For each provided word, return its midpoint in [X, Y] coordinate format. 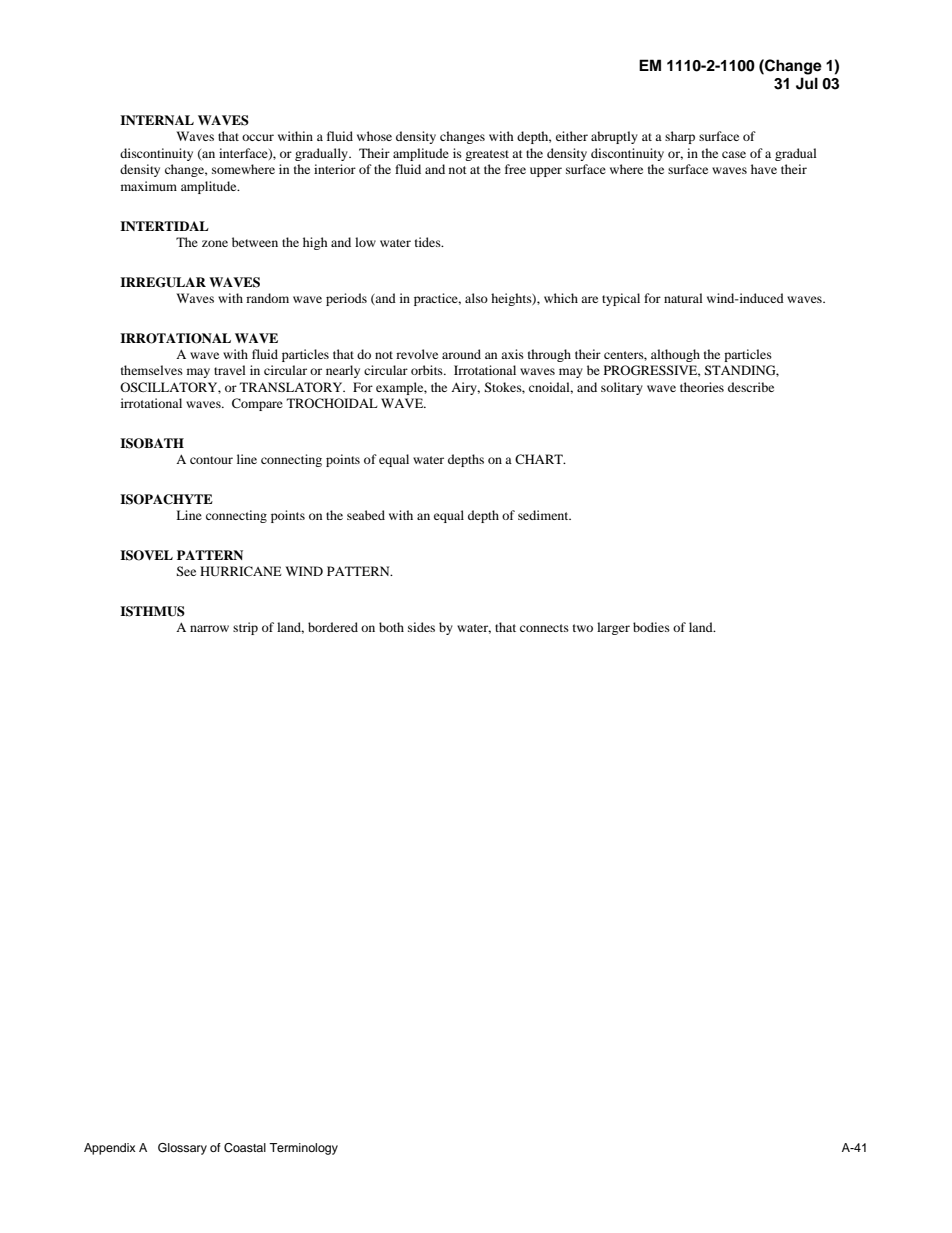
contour [211, 460]
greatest [487, 155]
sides [421, 627]
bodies [651, 627]
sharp [680, 137]
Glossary [182, 1149]
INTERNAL [157, 120]
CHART [540, 459]
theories [702, 387]
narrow [209, 628]
